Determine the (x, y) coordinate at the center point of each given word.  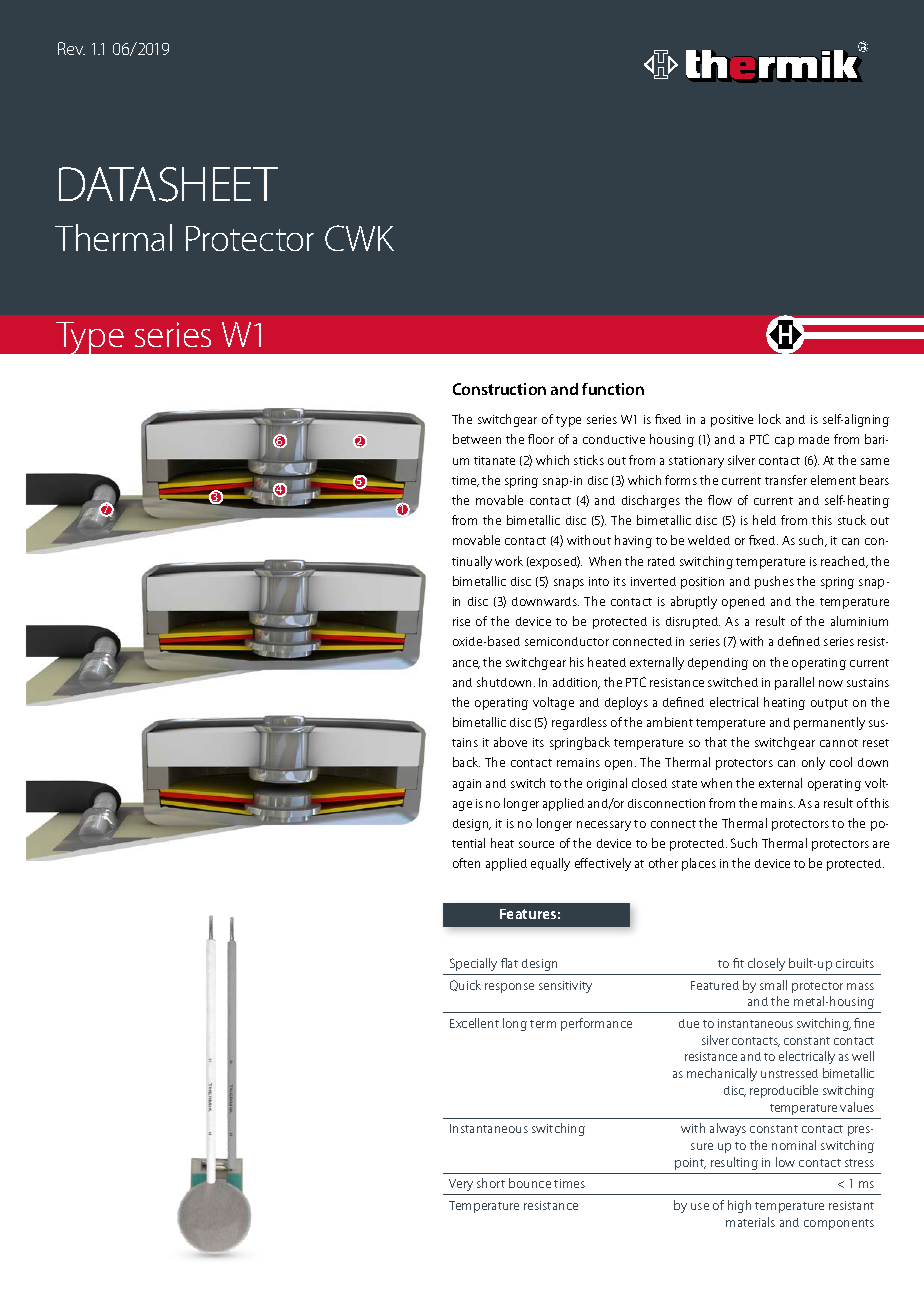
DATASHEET (168, 184)
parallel (794, 683)
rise (461, 621)
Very (461, 1185)
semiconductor (567, 641)
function (613, 389)
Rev (71, 48)
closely (766, 964)
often (466, 863)
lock (770, 419)
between (477, 439)
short (491, 1183)
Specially (473, 964)
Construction (499, 389)
